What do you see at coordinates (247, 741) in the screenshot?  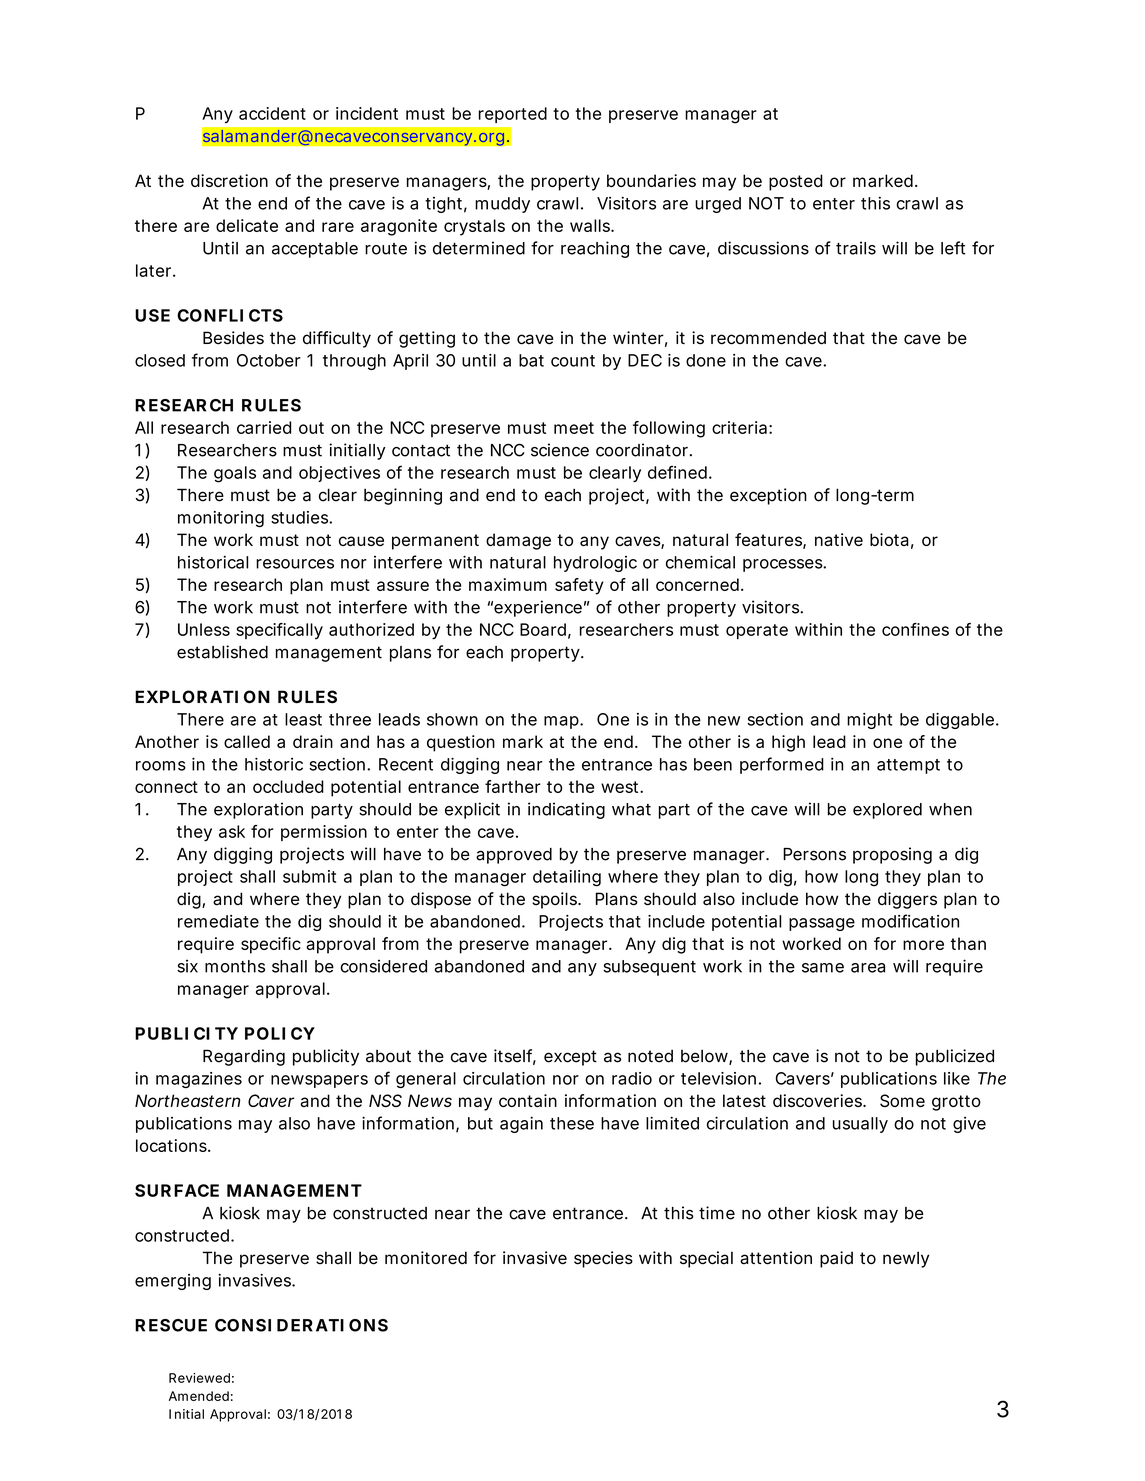 I see `called` at bounding box center [247, 741].
